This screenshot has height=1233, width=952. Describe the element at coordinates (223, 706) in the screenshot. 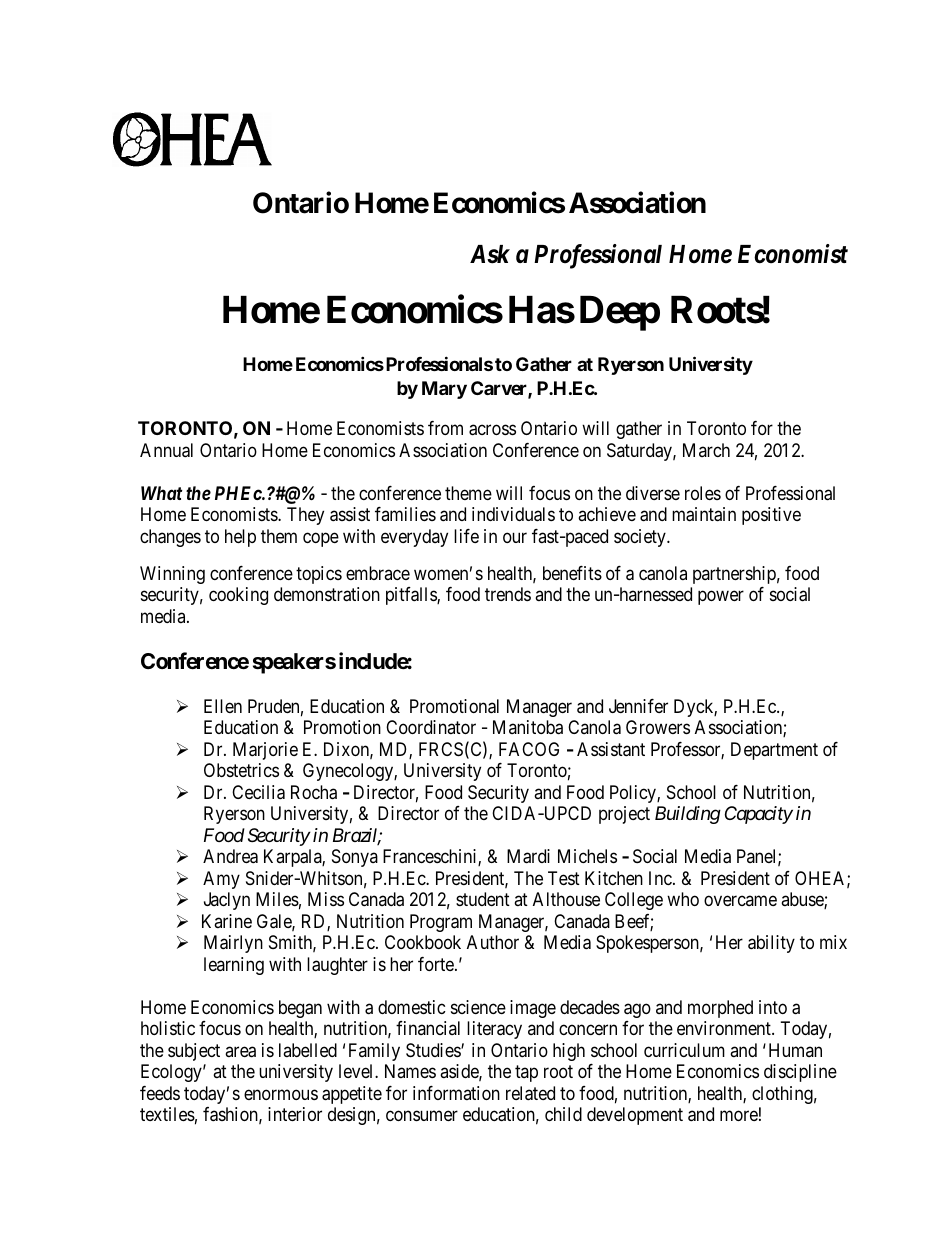

I see `Ellen` at that location.
